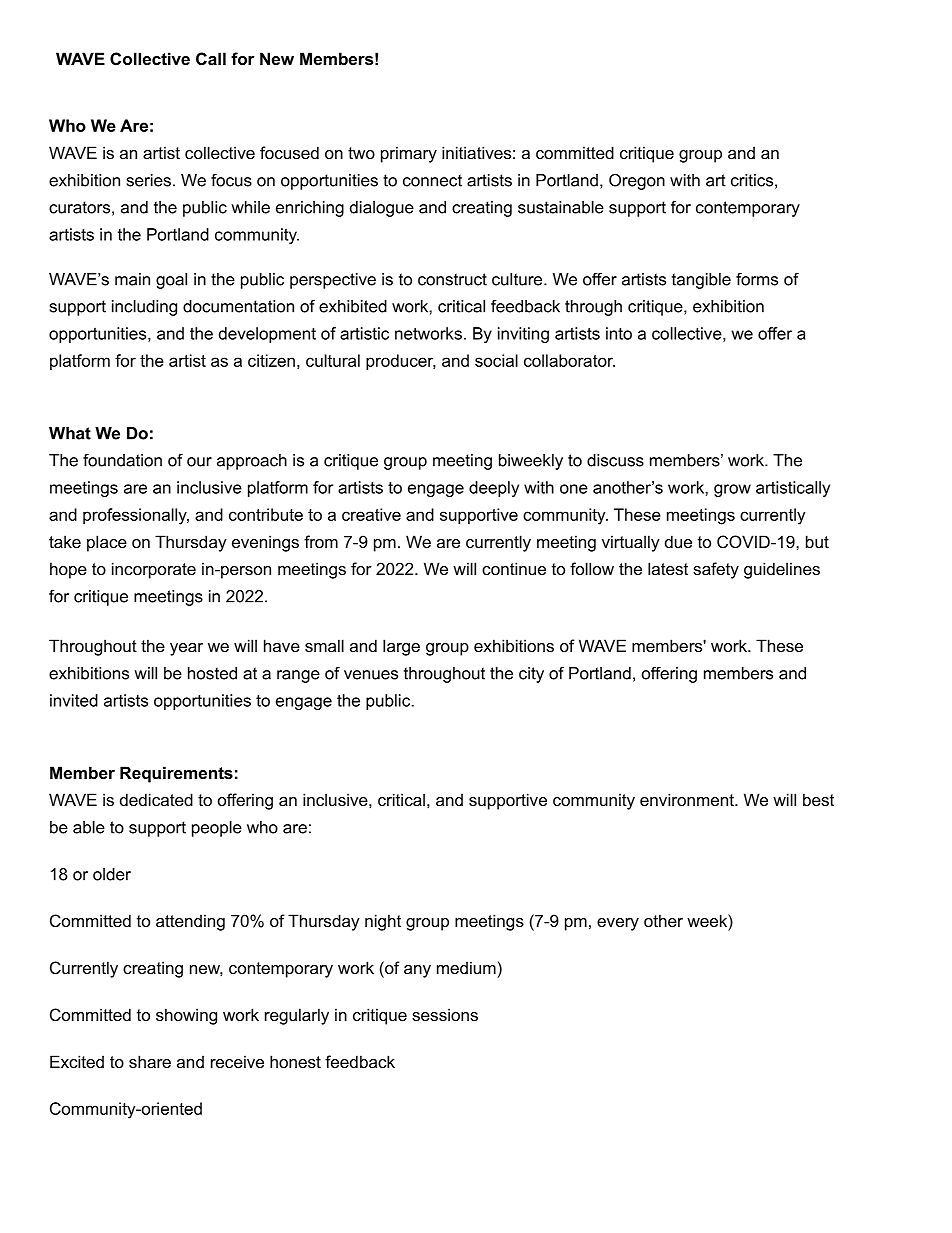 The image size is (952, 1233). Describe the element at coordinates (371, 675) in the screenshot. I see `venues` at that location.
